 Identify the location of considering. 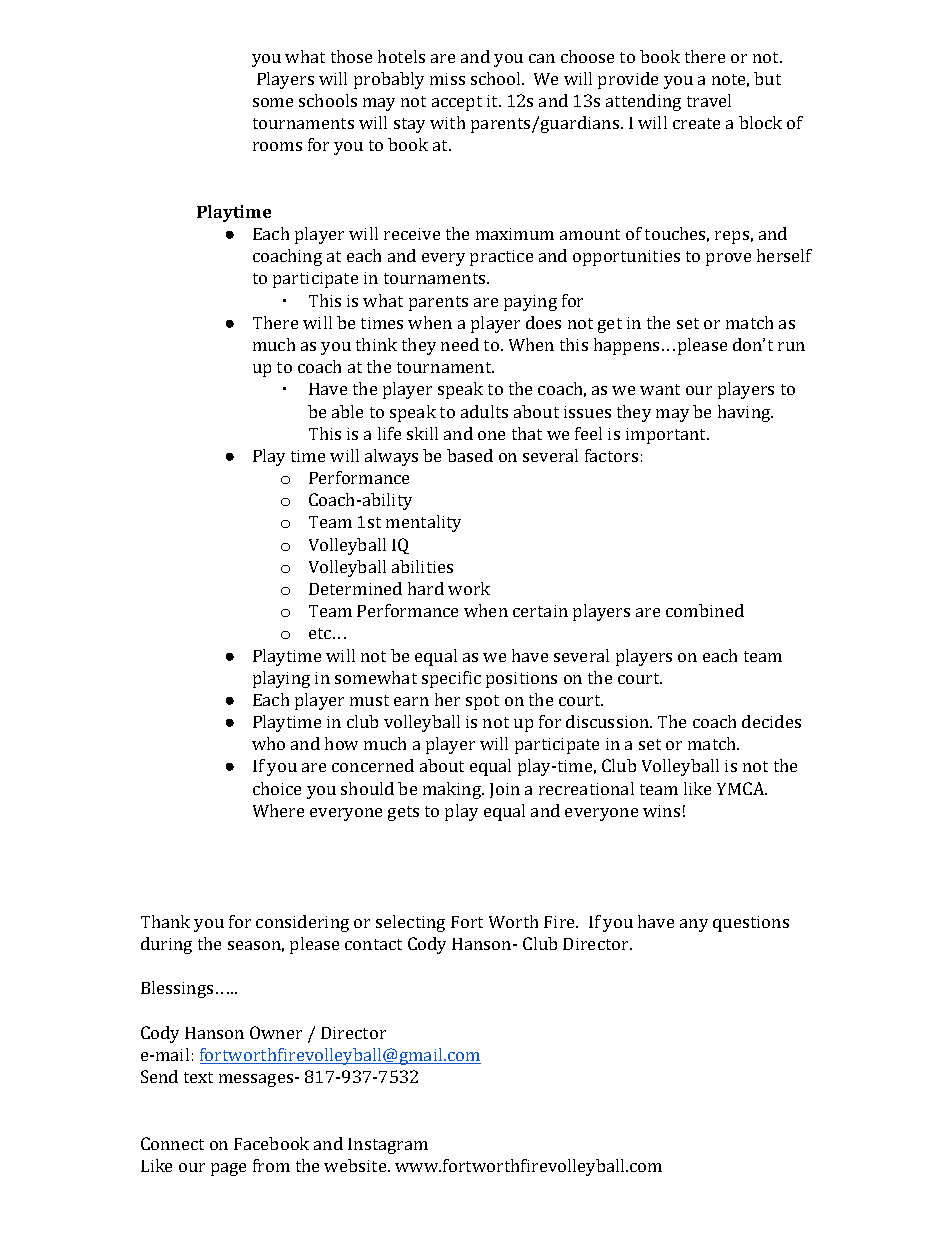
(302, 923).
